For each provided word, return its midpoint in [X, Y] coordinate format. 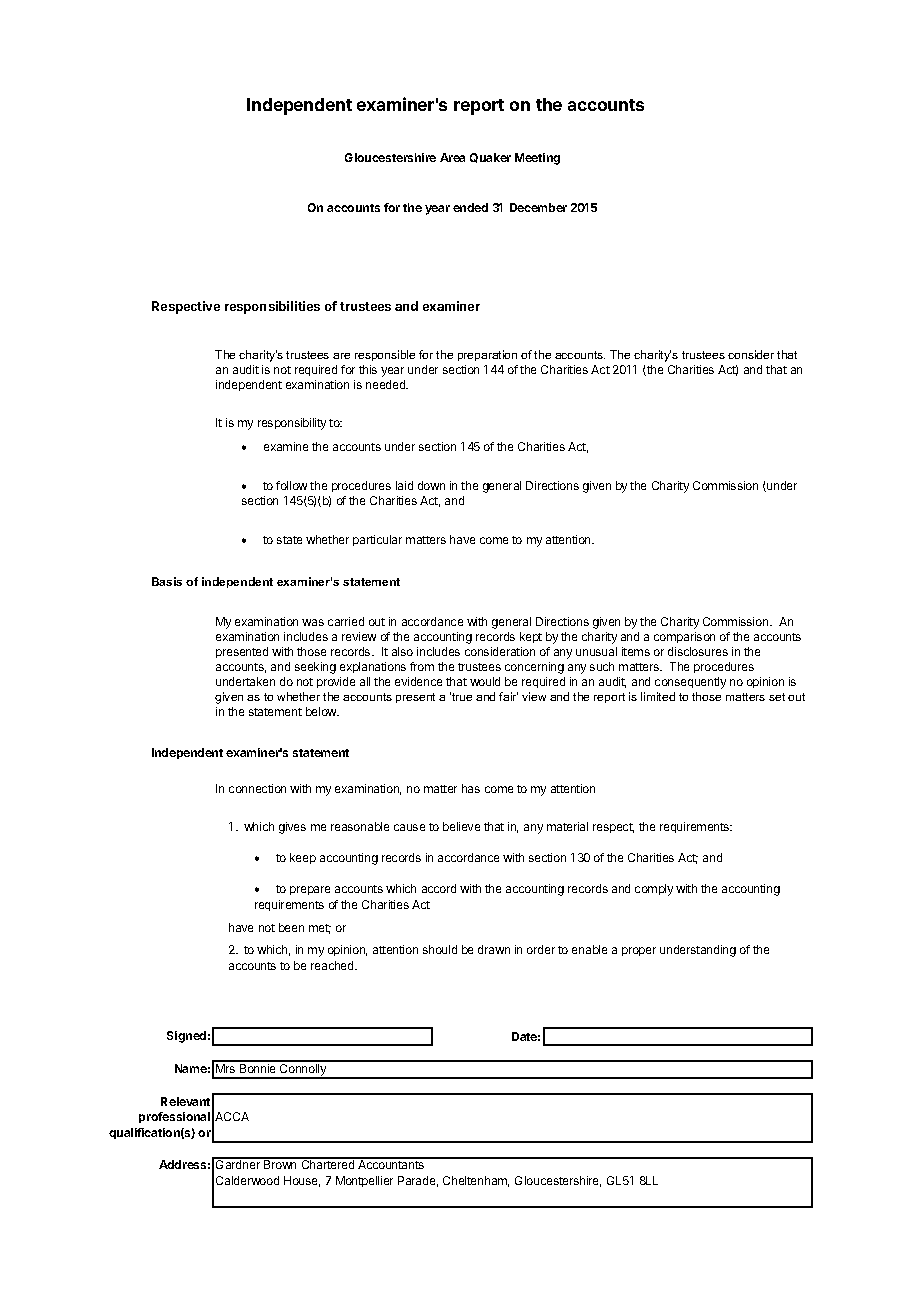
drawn [494, 949]
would [485, 681]
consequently [690, 683]
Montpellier [364, 1181]
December [538, 207]
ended [470, 207]
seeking [315, 668]
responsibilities [272, 307]
